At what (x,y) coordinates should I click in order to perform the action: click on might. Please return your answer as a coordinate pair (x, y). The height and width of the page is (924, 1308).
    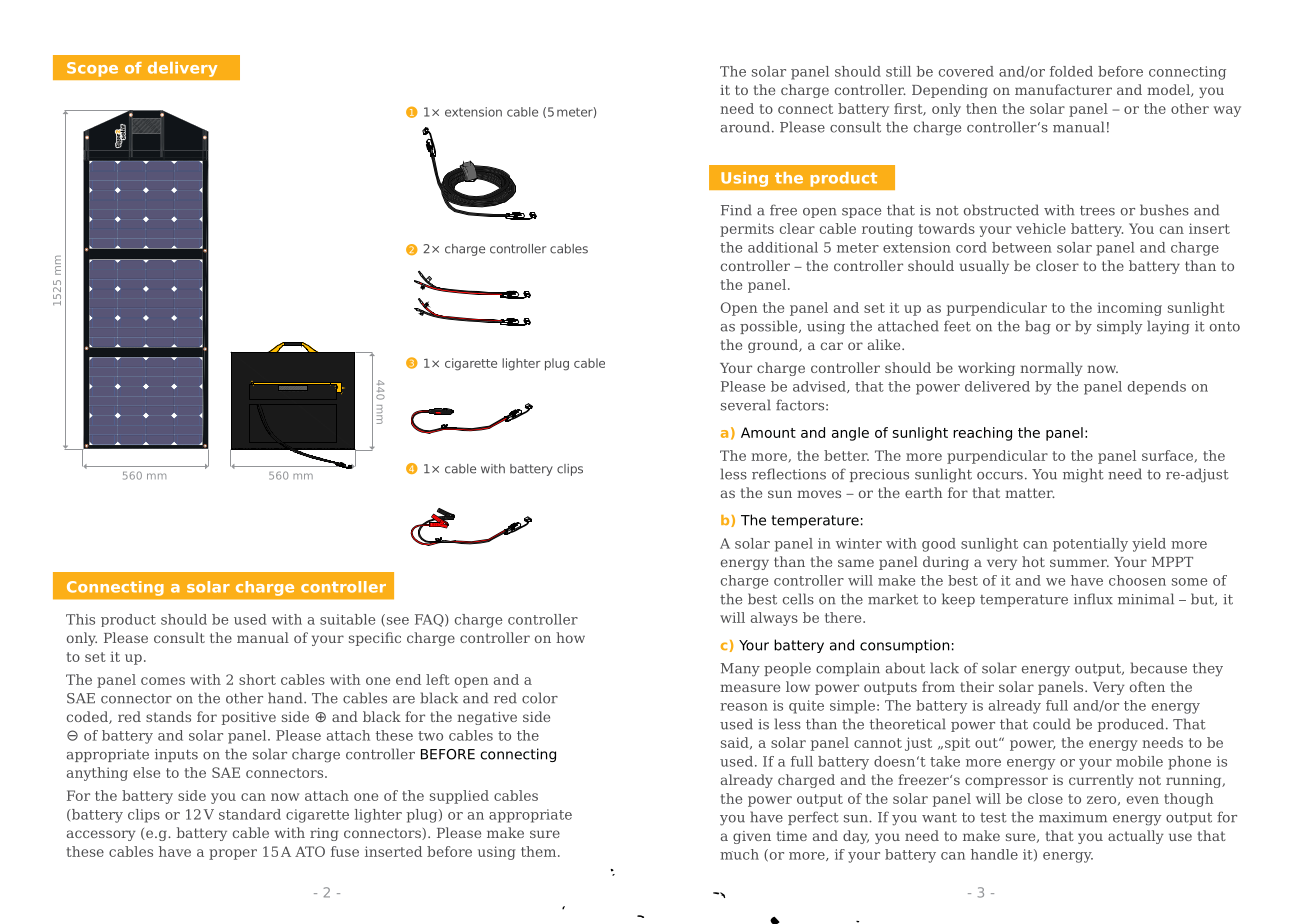
    Looking at the image, I should click on (1083, 475).
